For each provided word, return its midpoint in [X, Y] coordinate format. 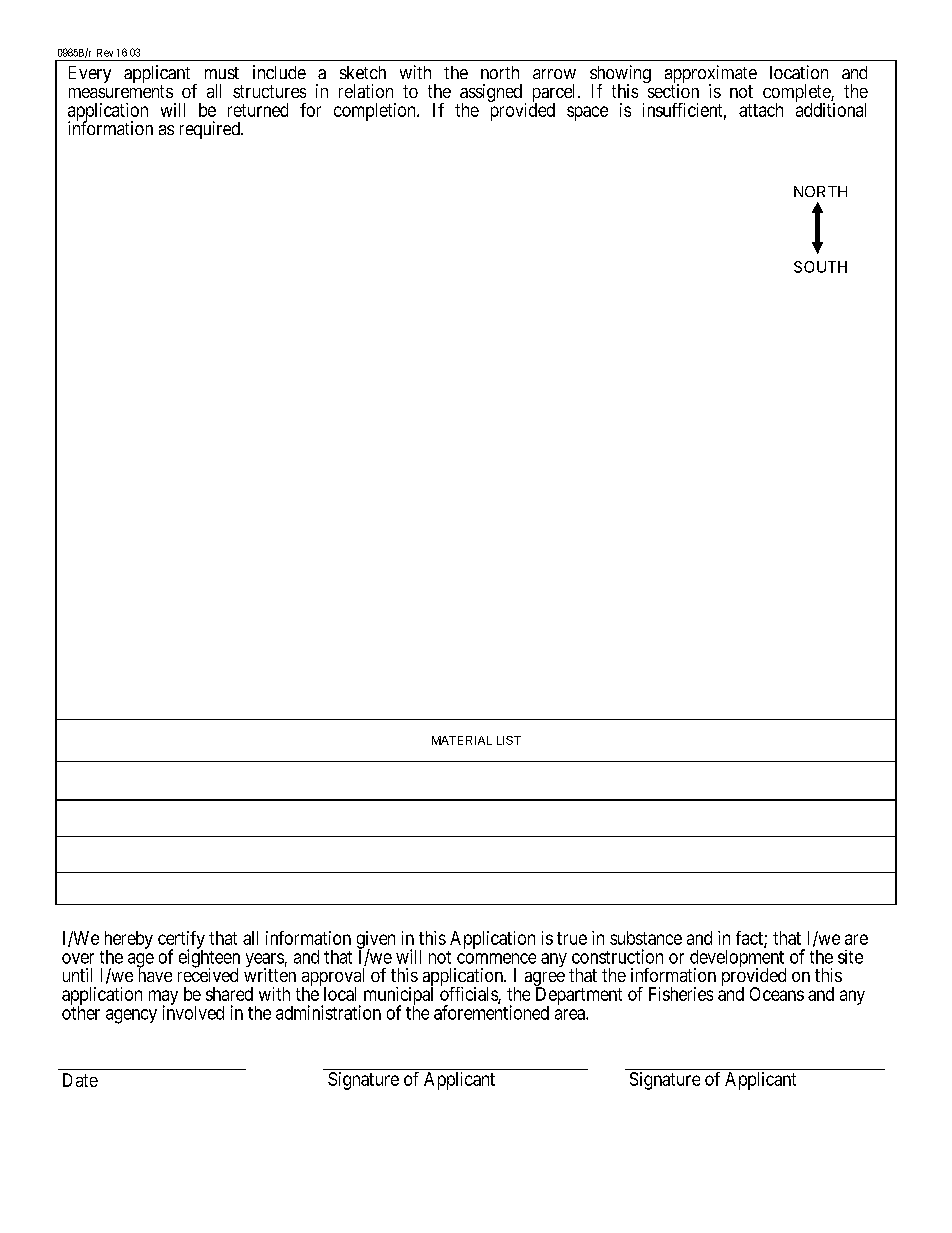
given [376, 941]
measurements [121, 91]
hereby [129, 941]
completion [376, 112]
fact [750, 939]
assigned [491, 94]
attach [761, 110]
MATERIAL [462, 740]
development [737, 960]
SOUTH [820, 267]
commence [496, 958]
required [211, 130]
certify [181, 941]
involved [193, 1012]
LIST [509, 740]
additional [831, 109]
